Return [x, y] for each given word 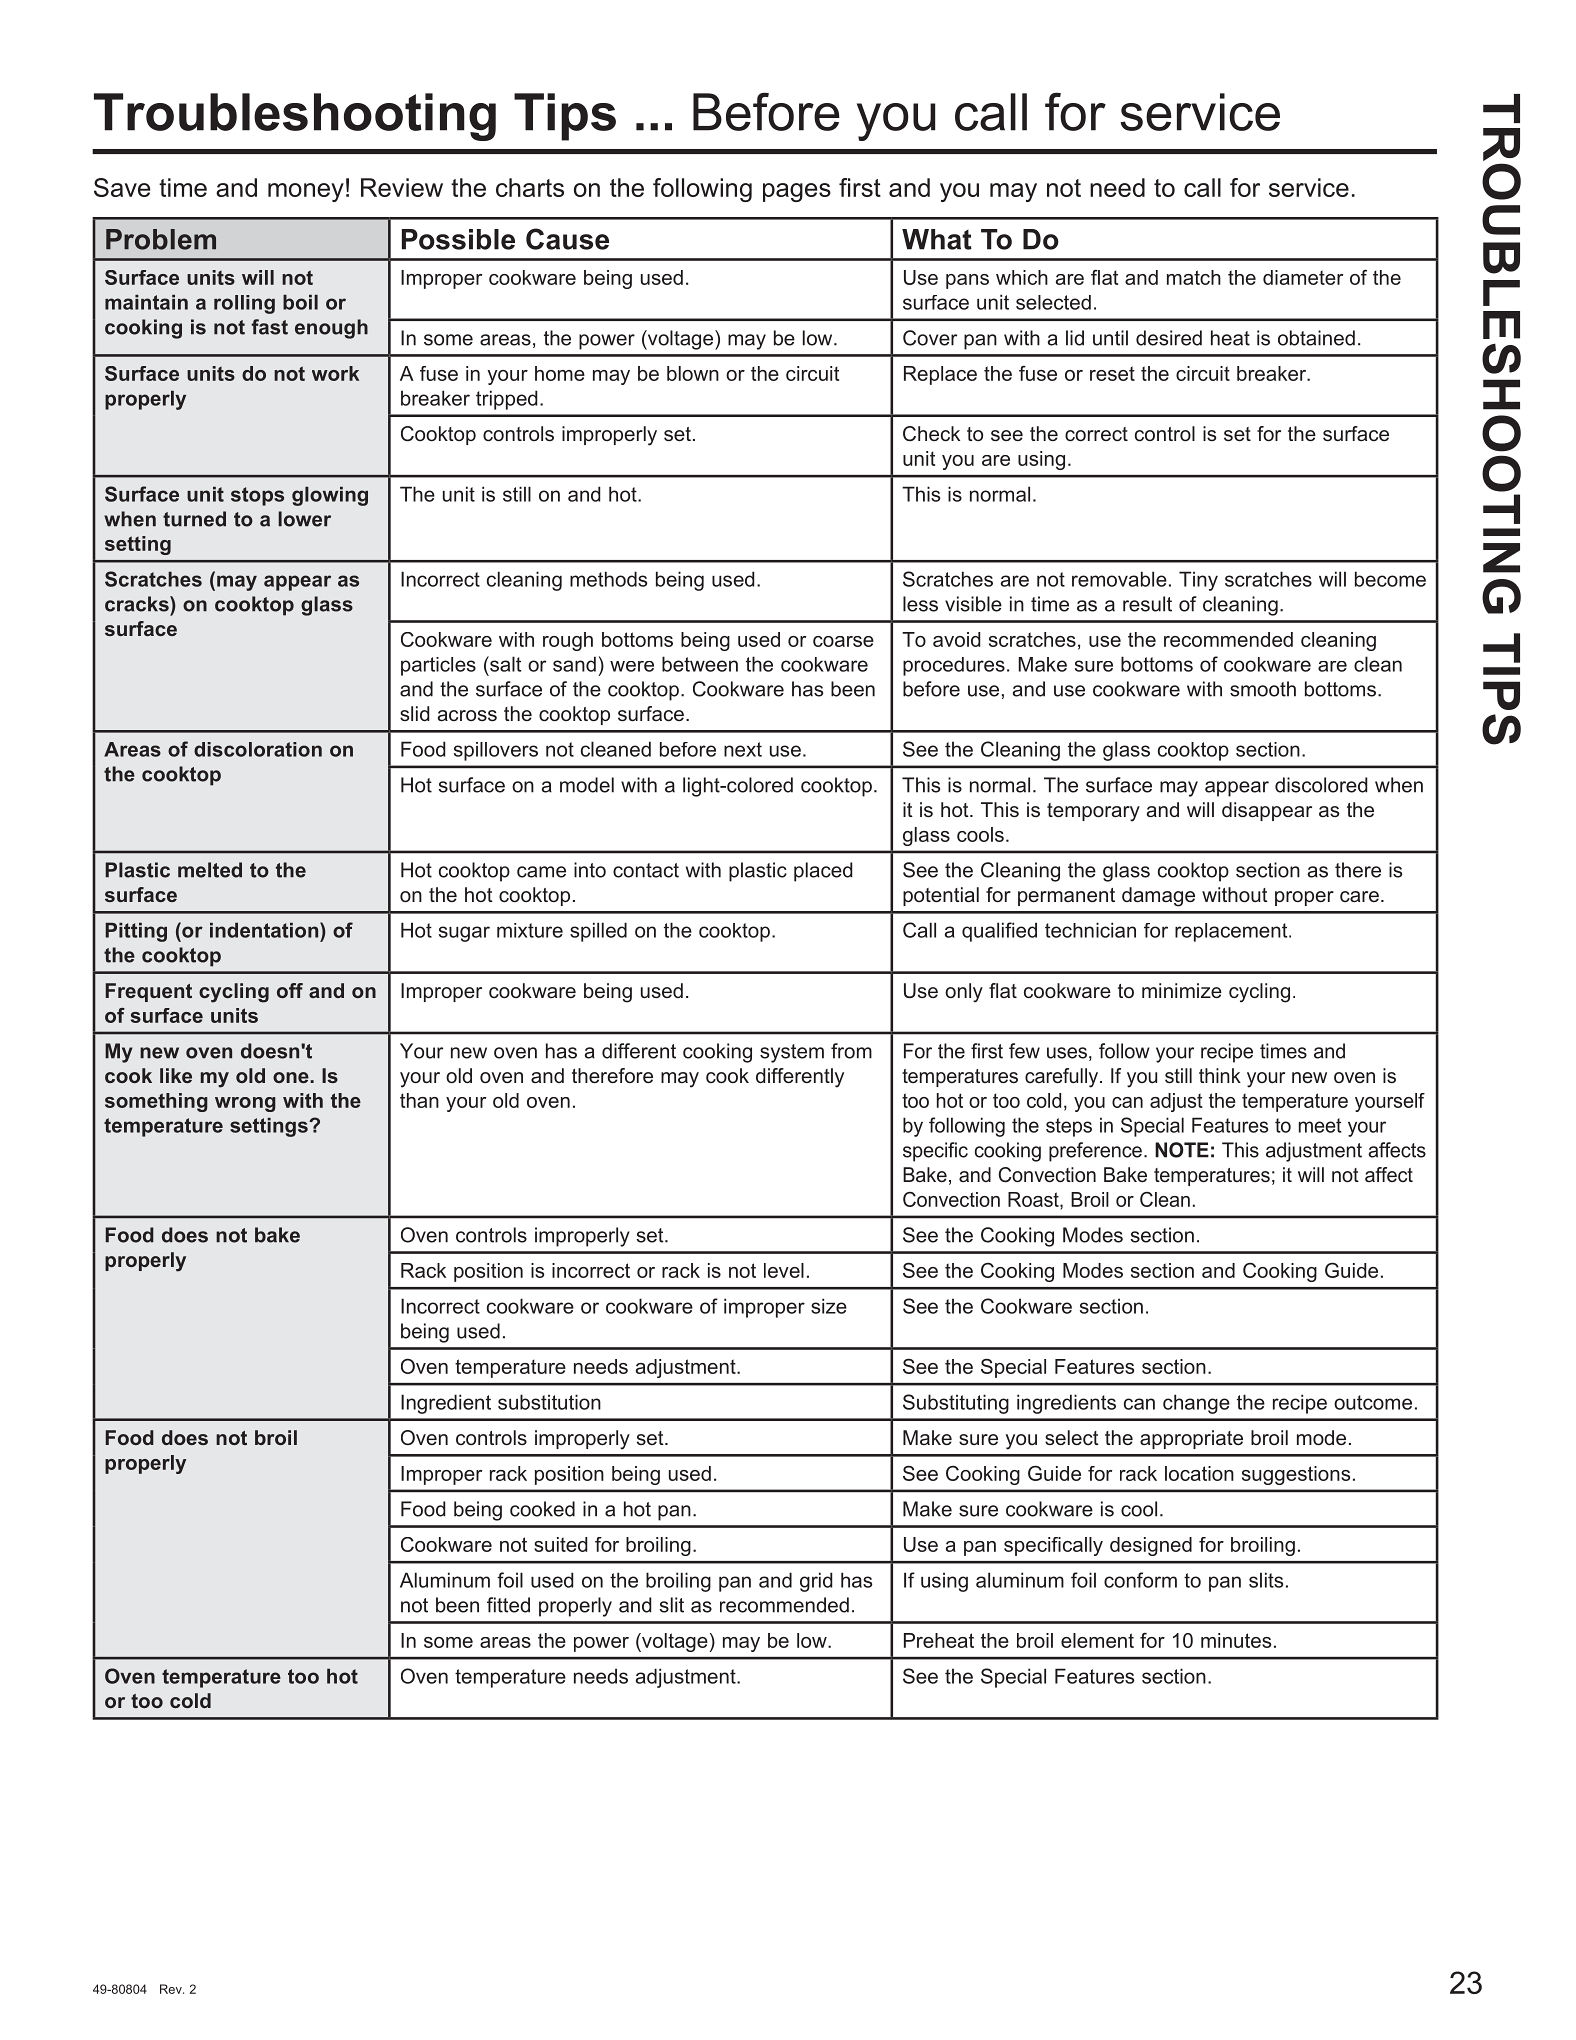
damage [1158, 897]
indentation [265, 930]
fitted [508, 1605]
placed [823, 872]
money [306, 192]
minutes [1236, 1640]
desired [1169, 338]
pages [797, 192]
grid [816, 1582]
